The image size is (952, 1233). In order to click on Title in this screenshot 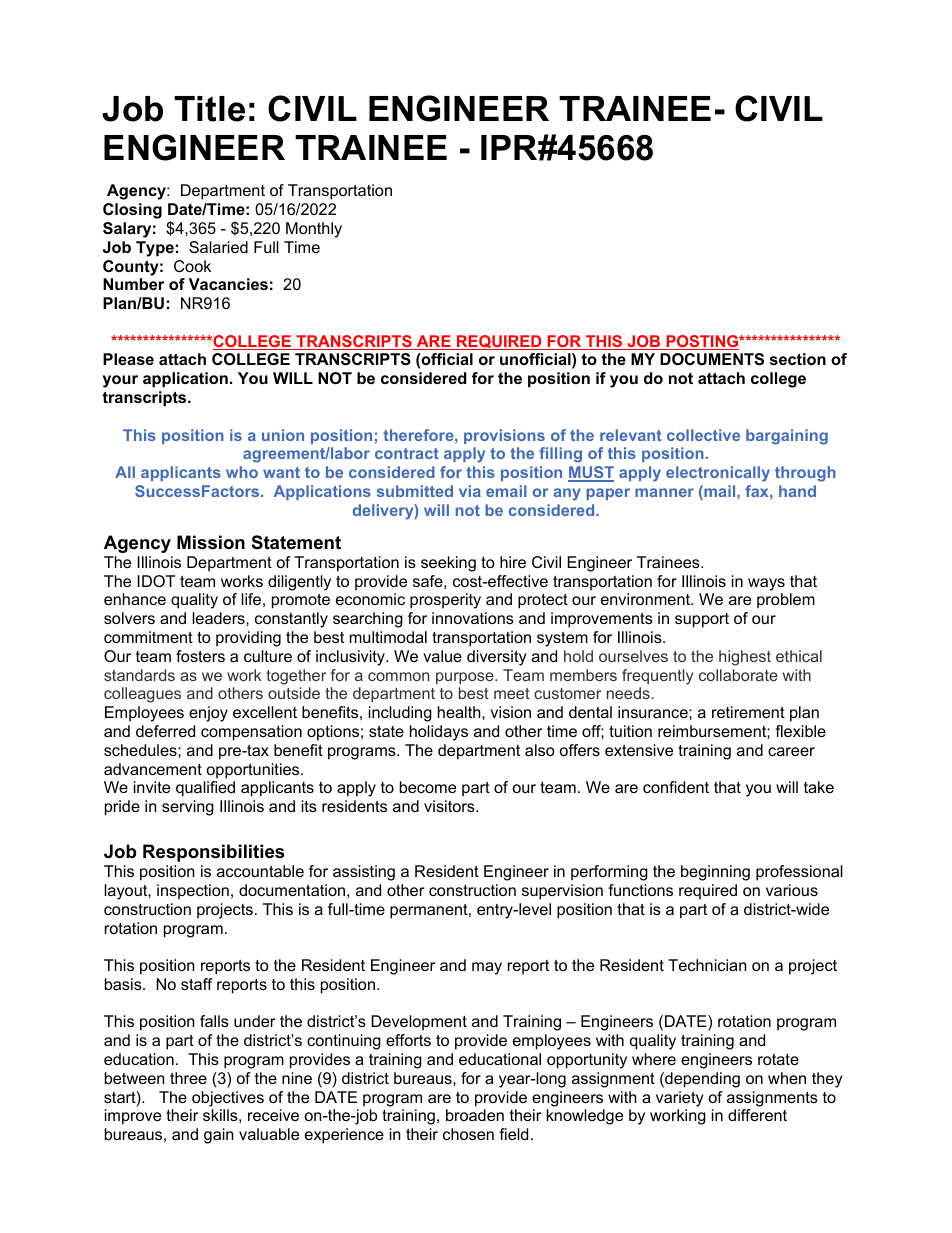, I will do `click(209, 109)`.
